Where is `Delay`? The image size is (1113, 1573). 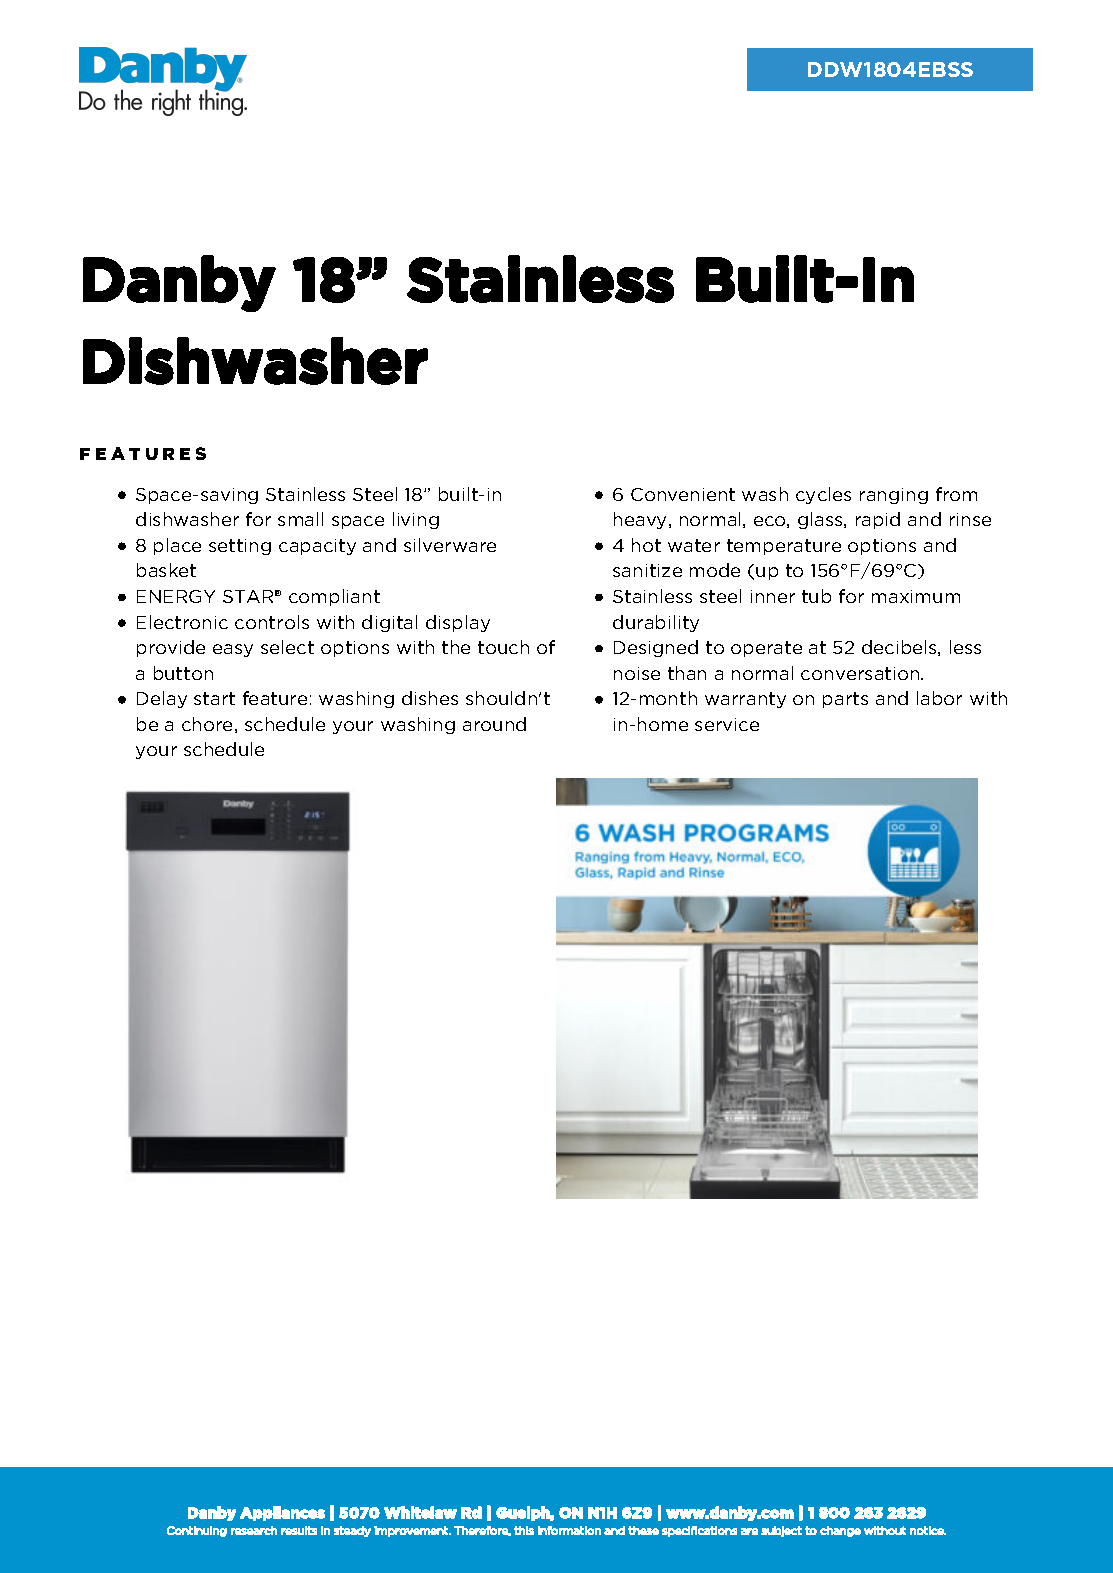
Delay is located at coordinates (162, 699).
